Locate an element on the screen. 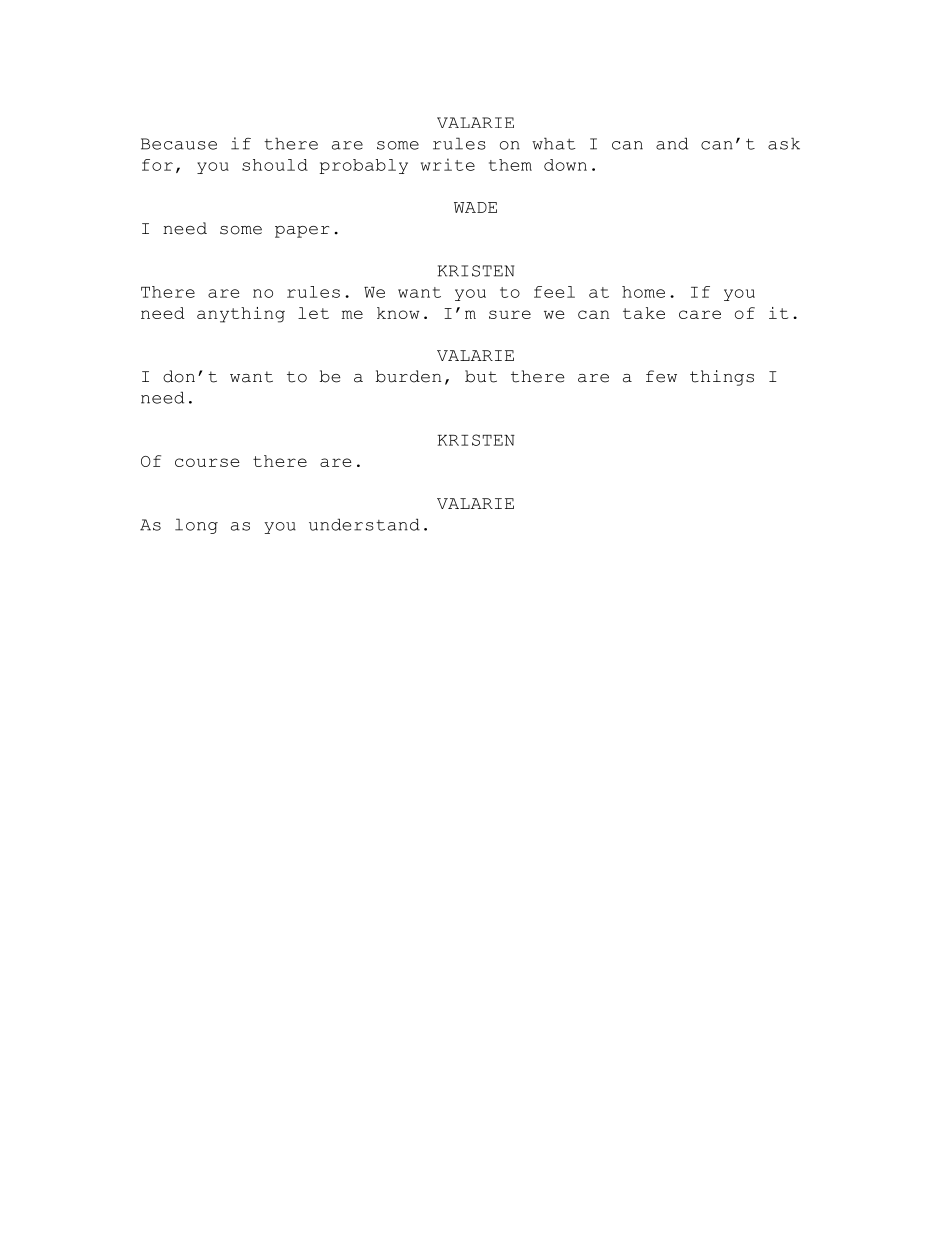 This screenshot has height=1233, width=952. but is located at coordinates (481, 376).
